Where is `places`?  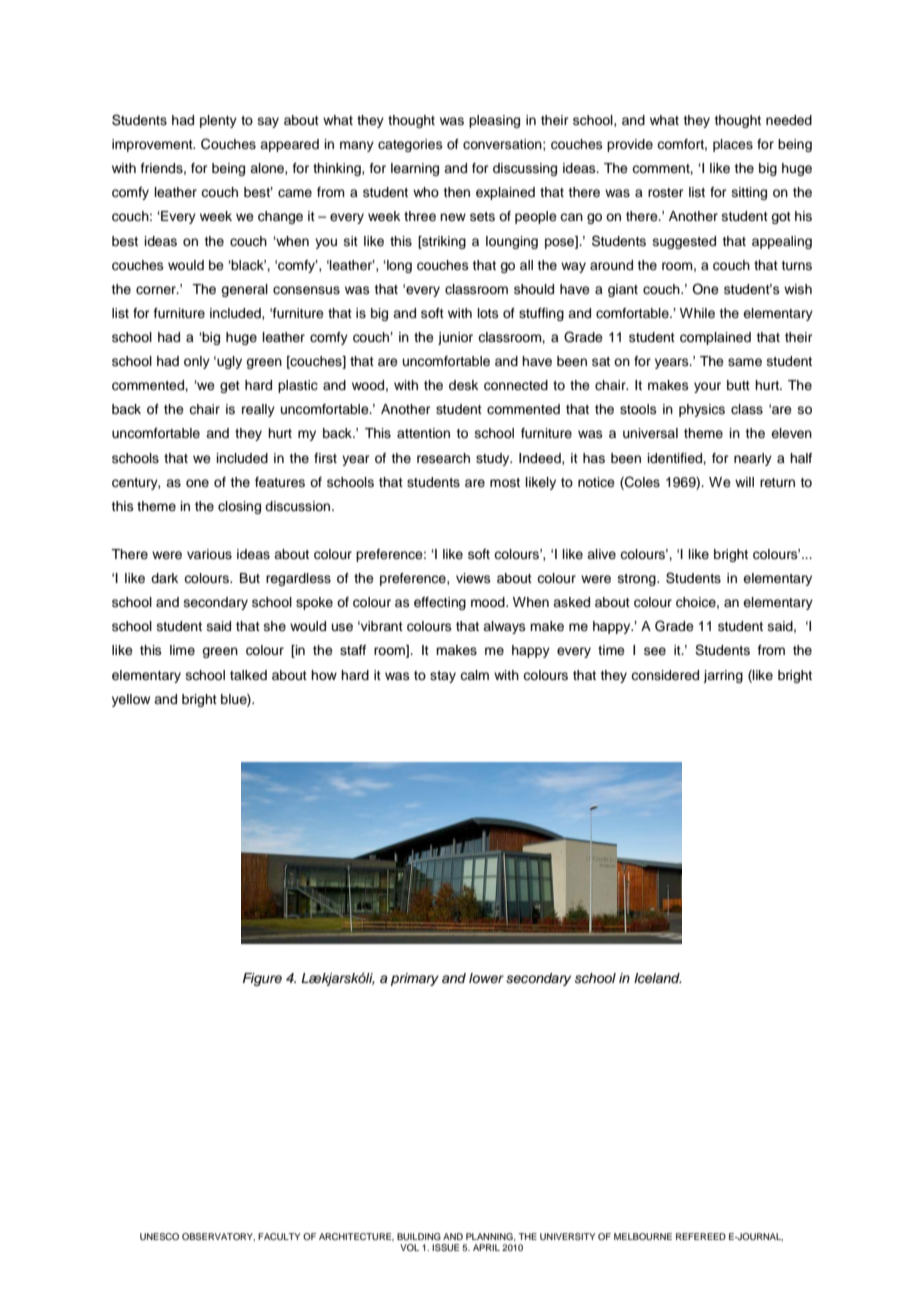
places is located at coordinates (733, 145).
